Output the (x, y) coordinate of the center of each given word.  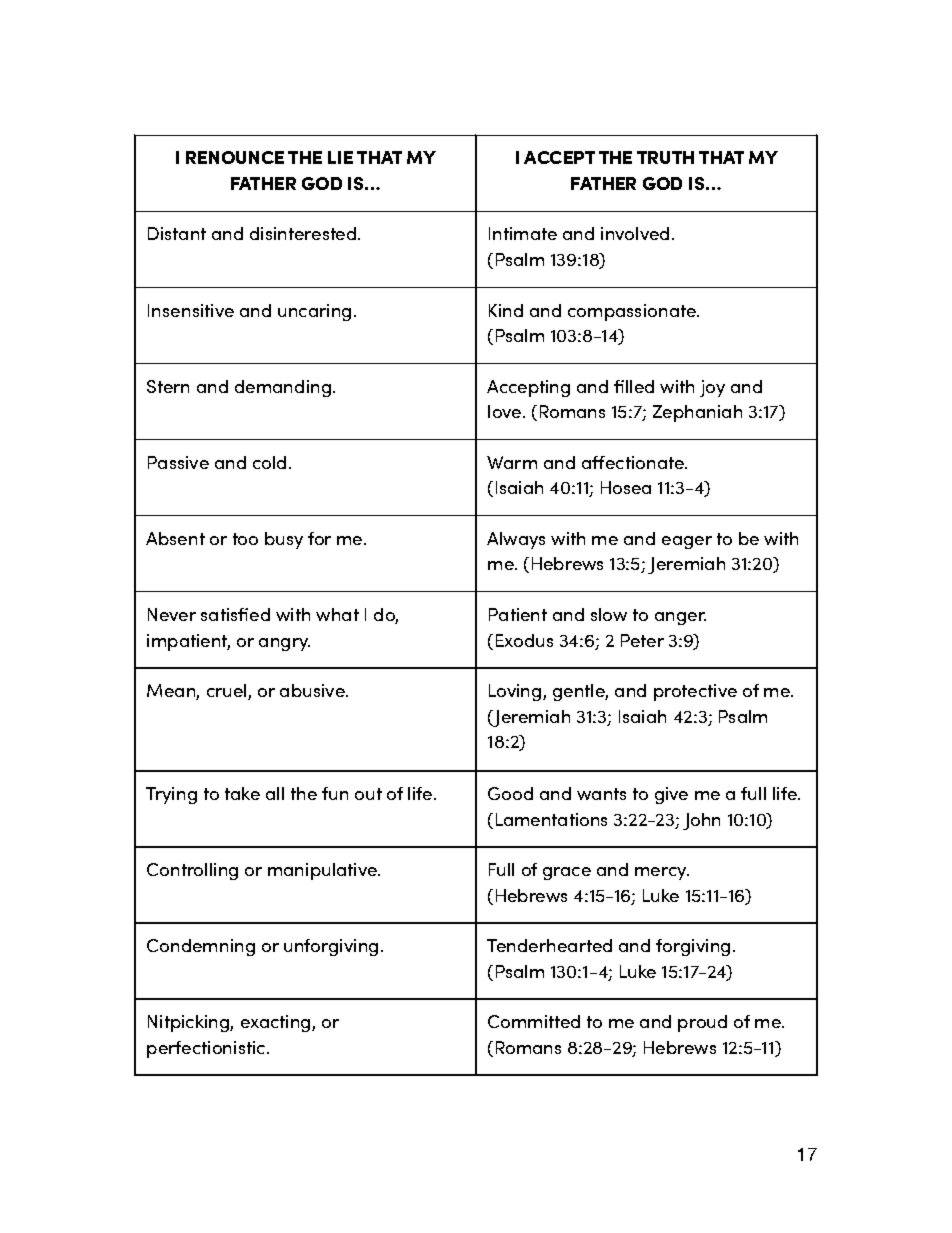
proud (702, 1023)
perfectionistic (207, 1049)
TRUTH (665, 157)
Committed (534, 1021)
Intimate (523, 233)
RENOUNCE (235, 157)
